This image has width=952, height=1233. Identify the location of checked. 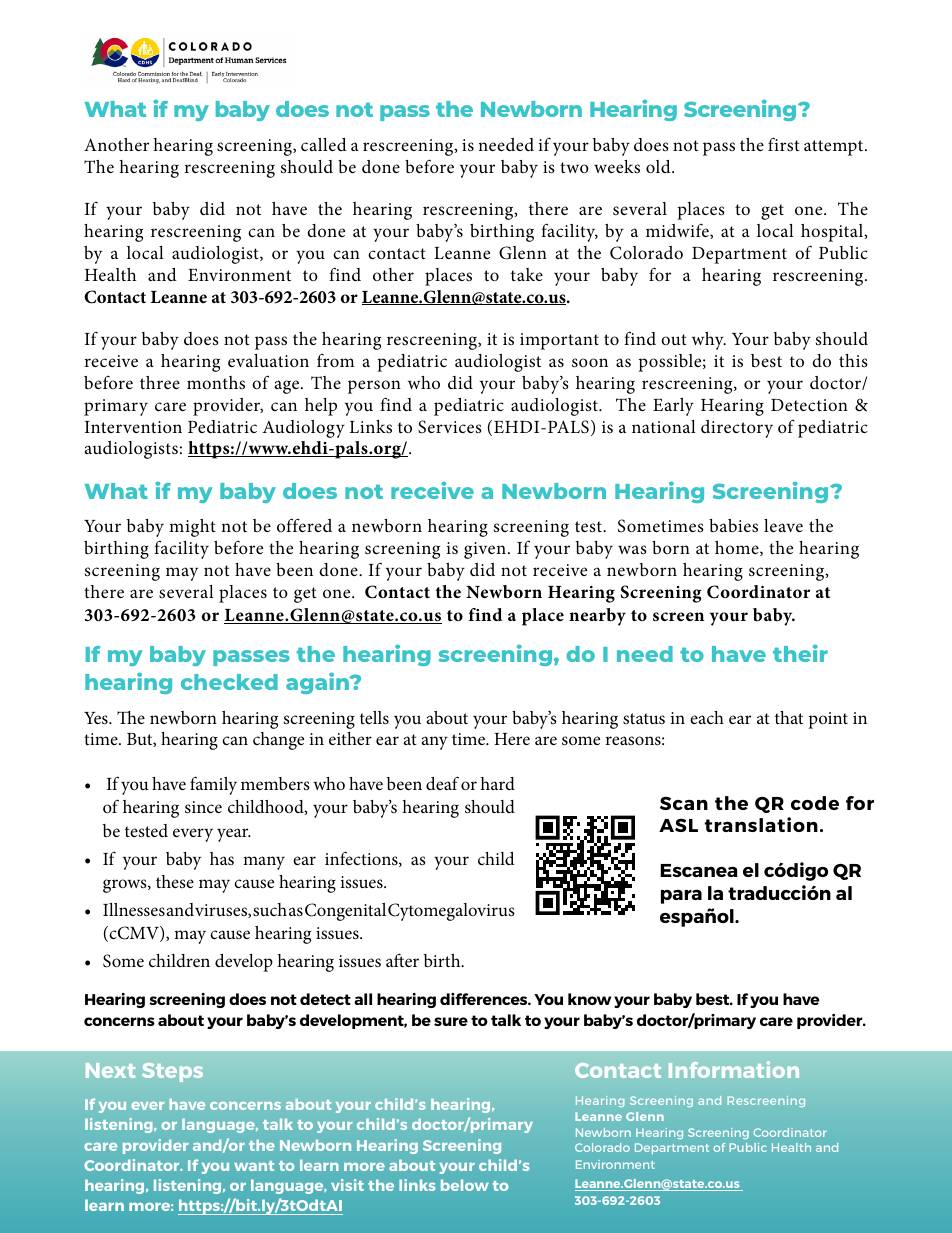
(229, 682).
